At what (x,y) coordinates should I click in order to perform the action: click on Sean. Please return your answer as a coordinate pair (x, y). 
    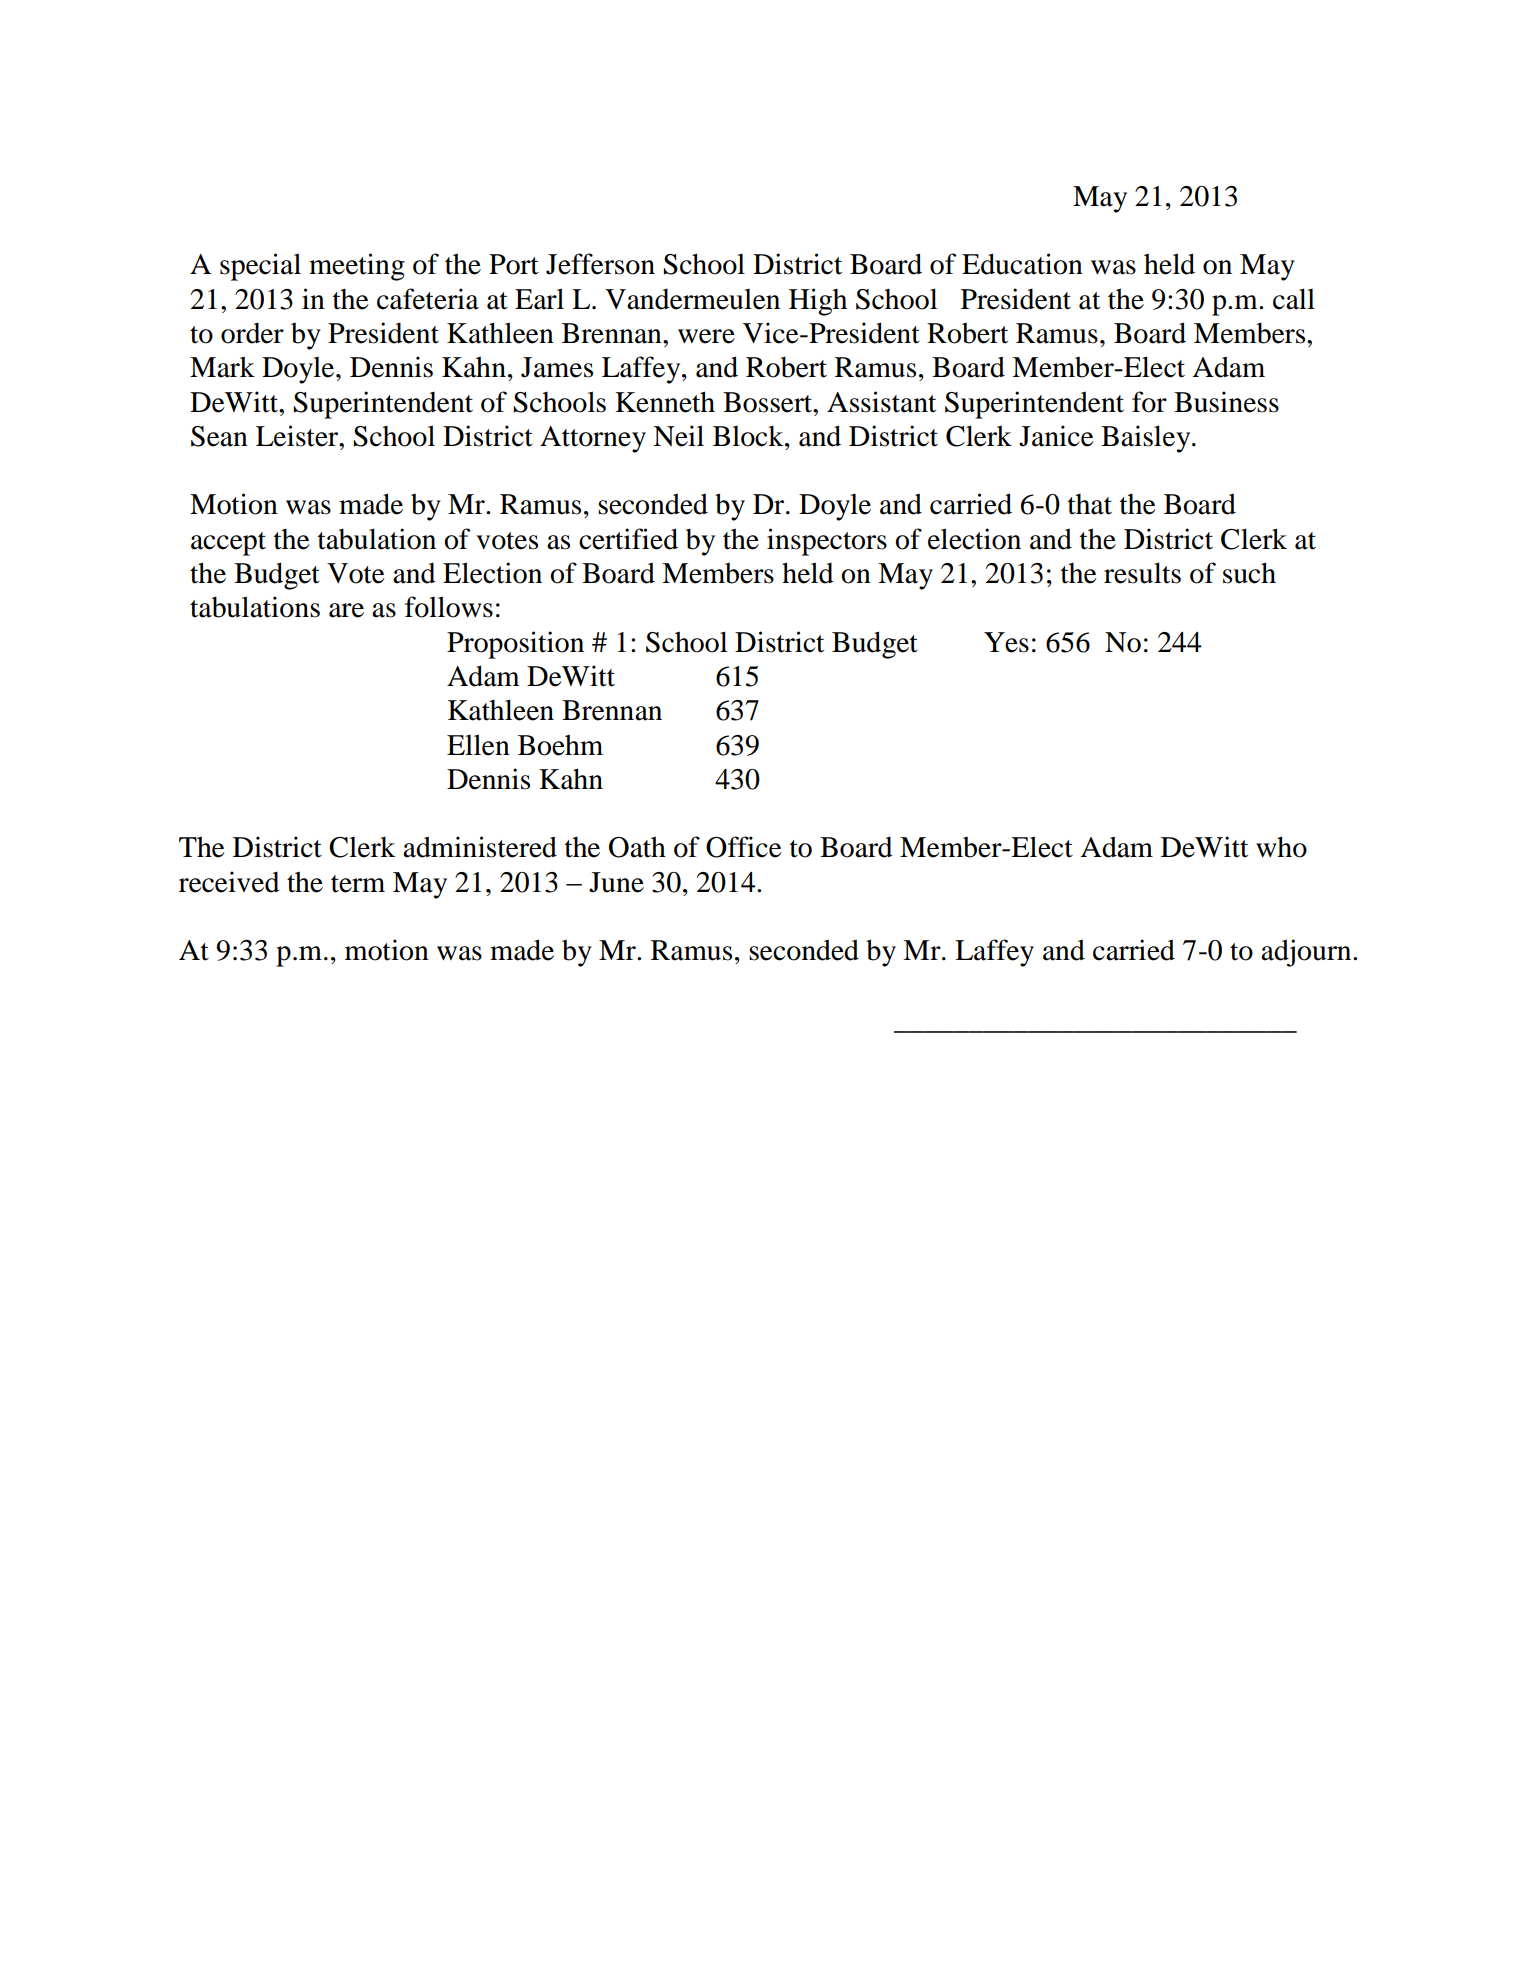
    Looking at the image, I should click on (219, 436).
